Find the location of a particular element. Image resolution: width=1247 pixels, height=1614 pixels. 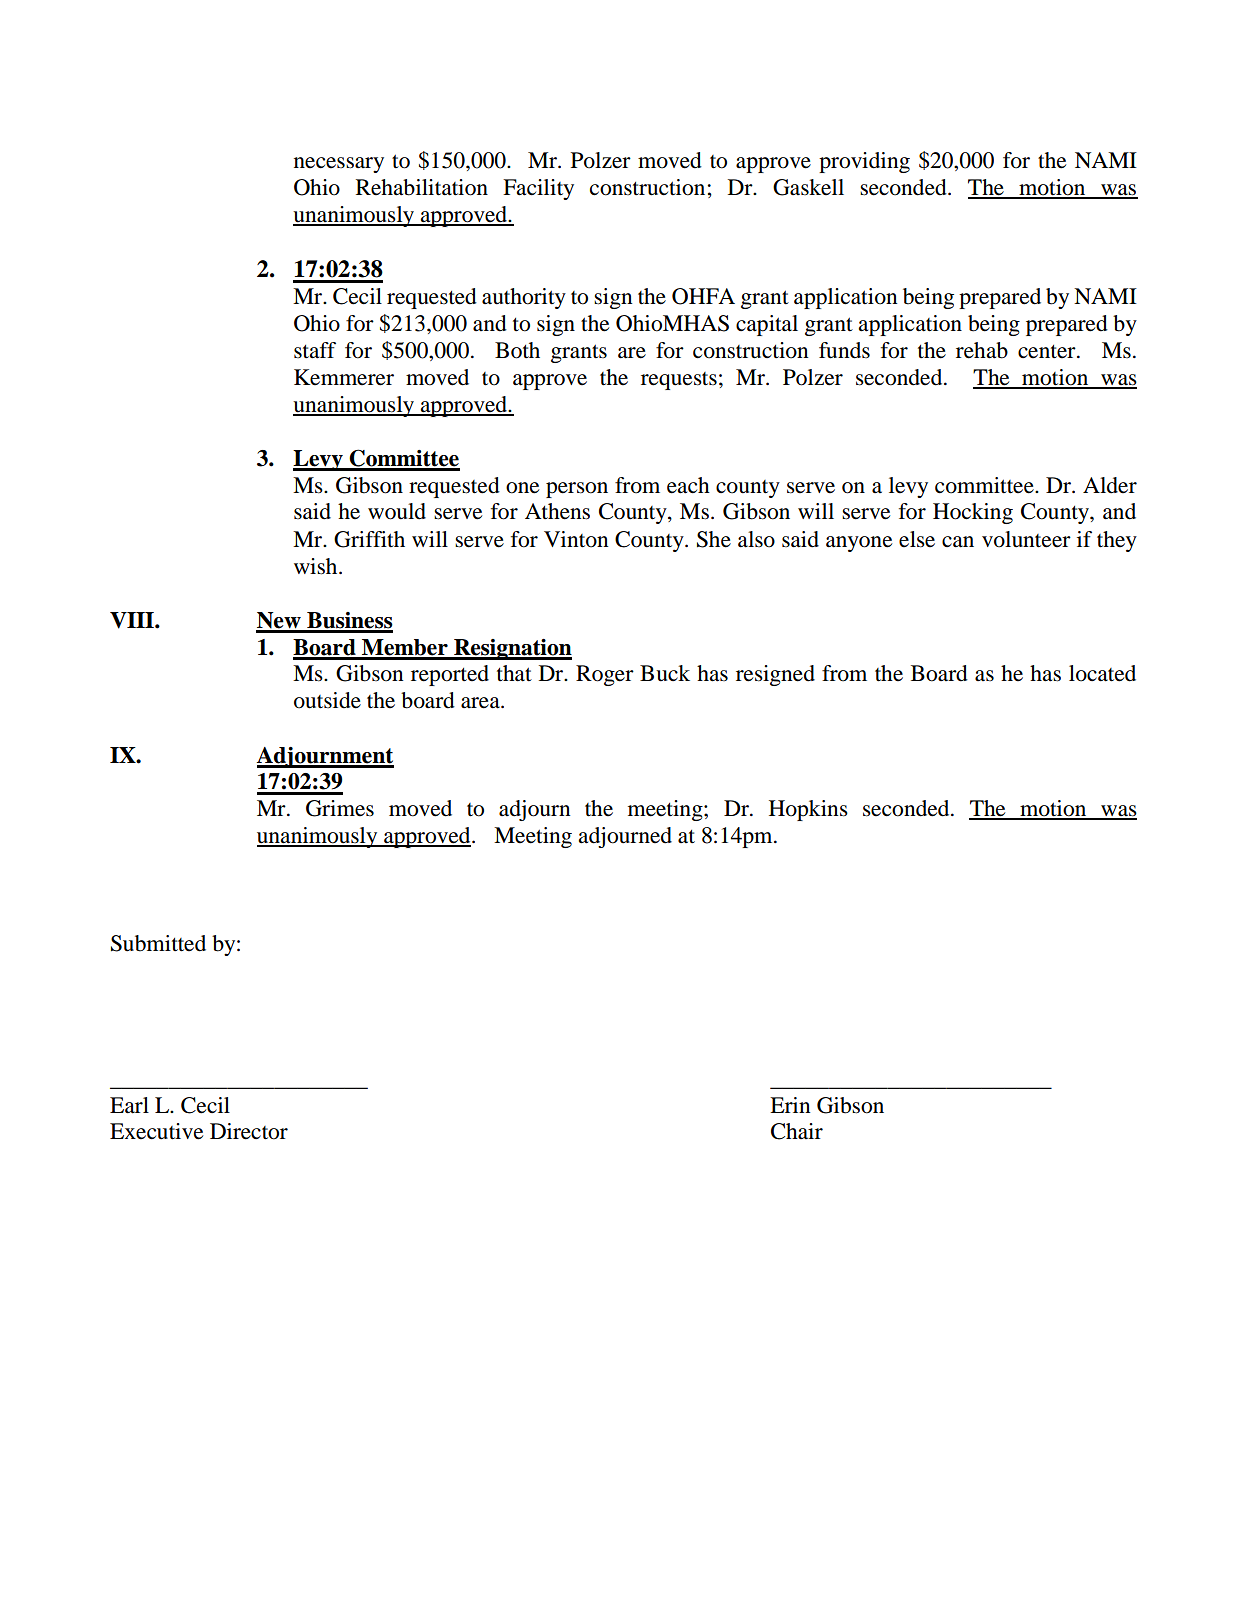

Erin is located at coordinates (790, 1105).
